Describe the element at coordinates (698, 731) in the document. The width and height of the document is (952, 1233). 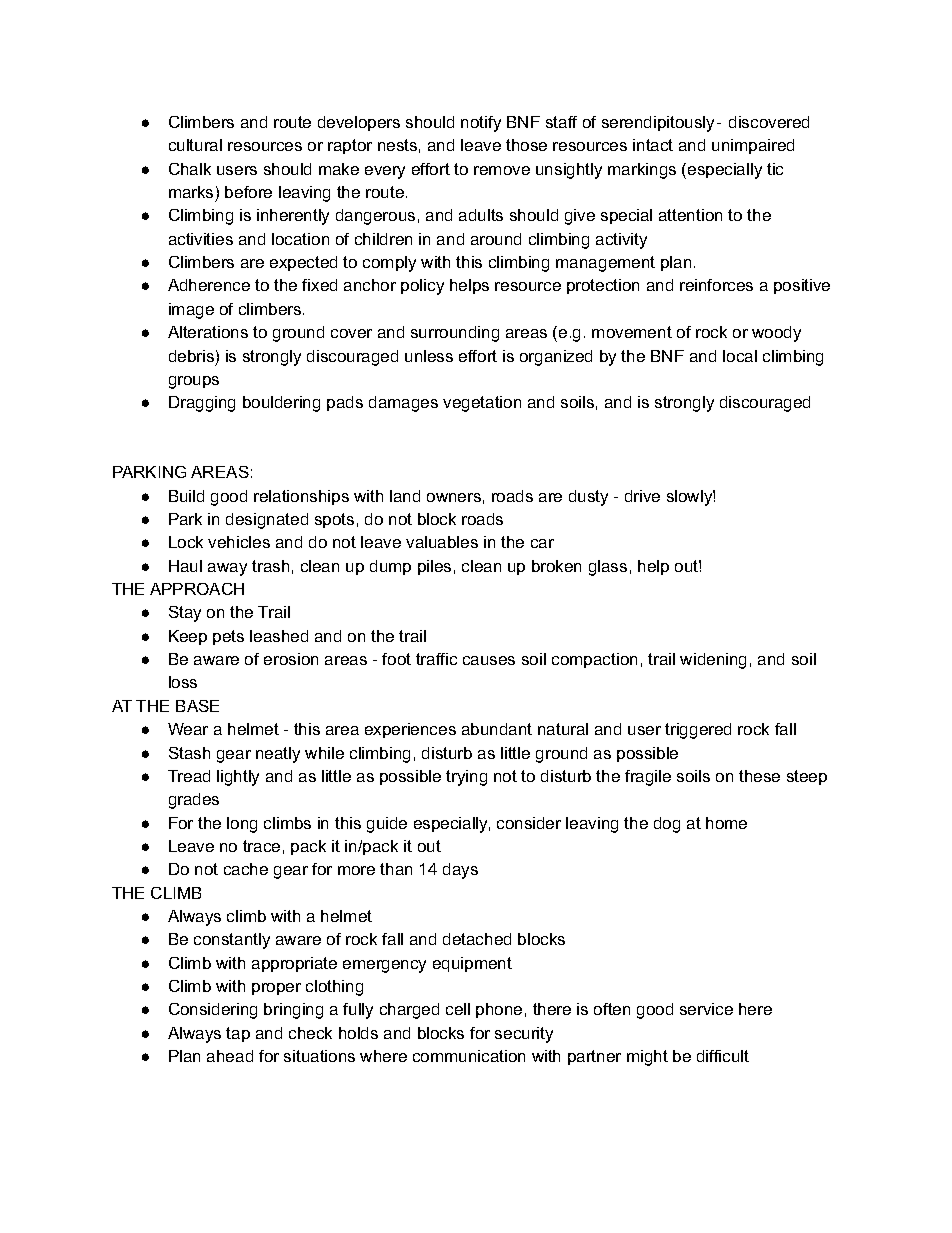
I see `triggered` at that location.
